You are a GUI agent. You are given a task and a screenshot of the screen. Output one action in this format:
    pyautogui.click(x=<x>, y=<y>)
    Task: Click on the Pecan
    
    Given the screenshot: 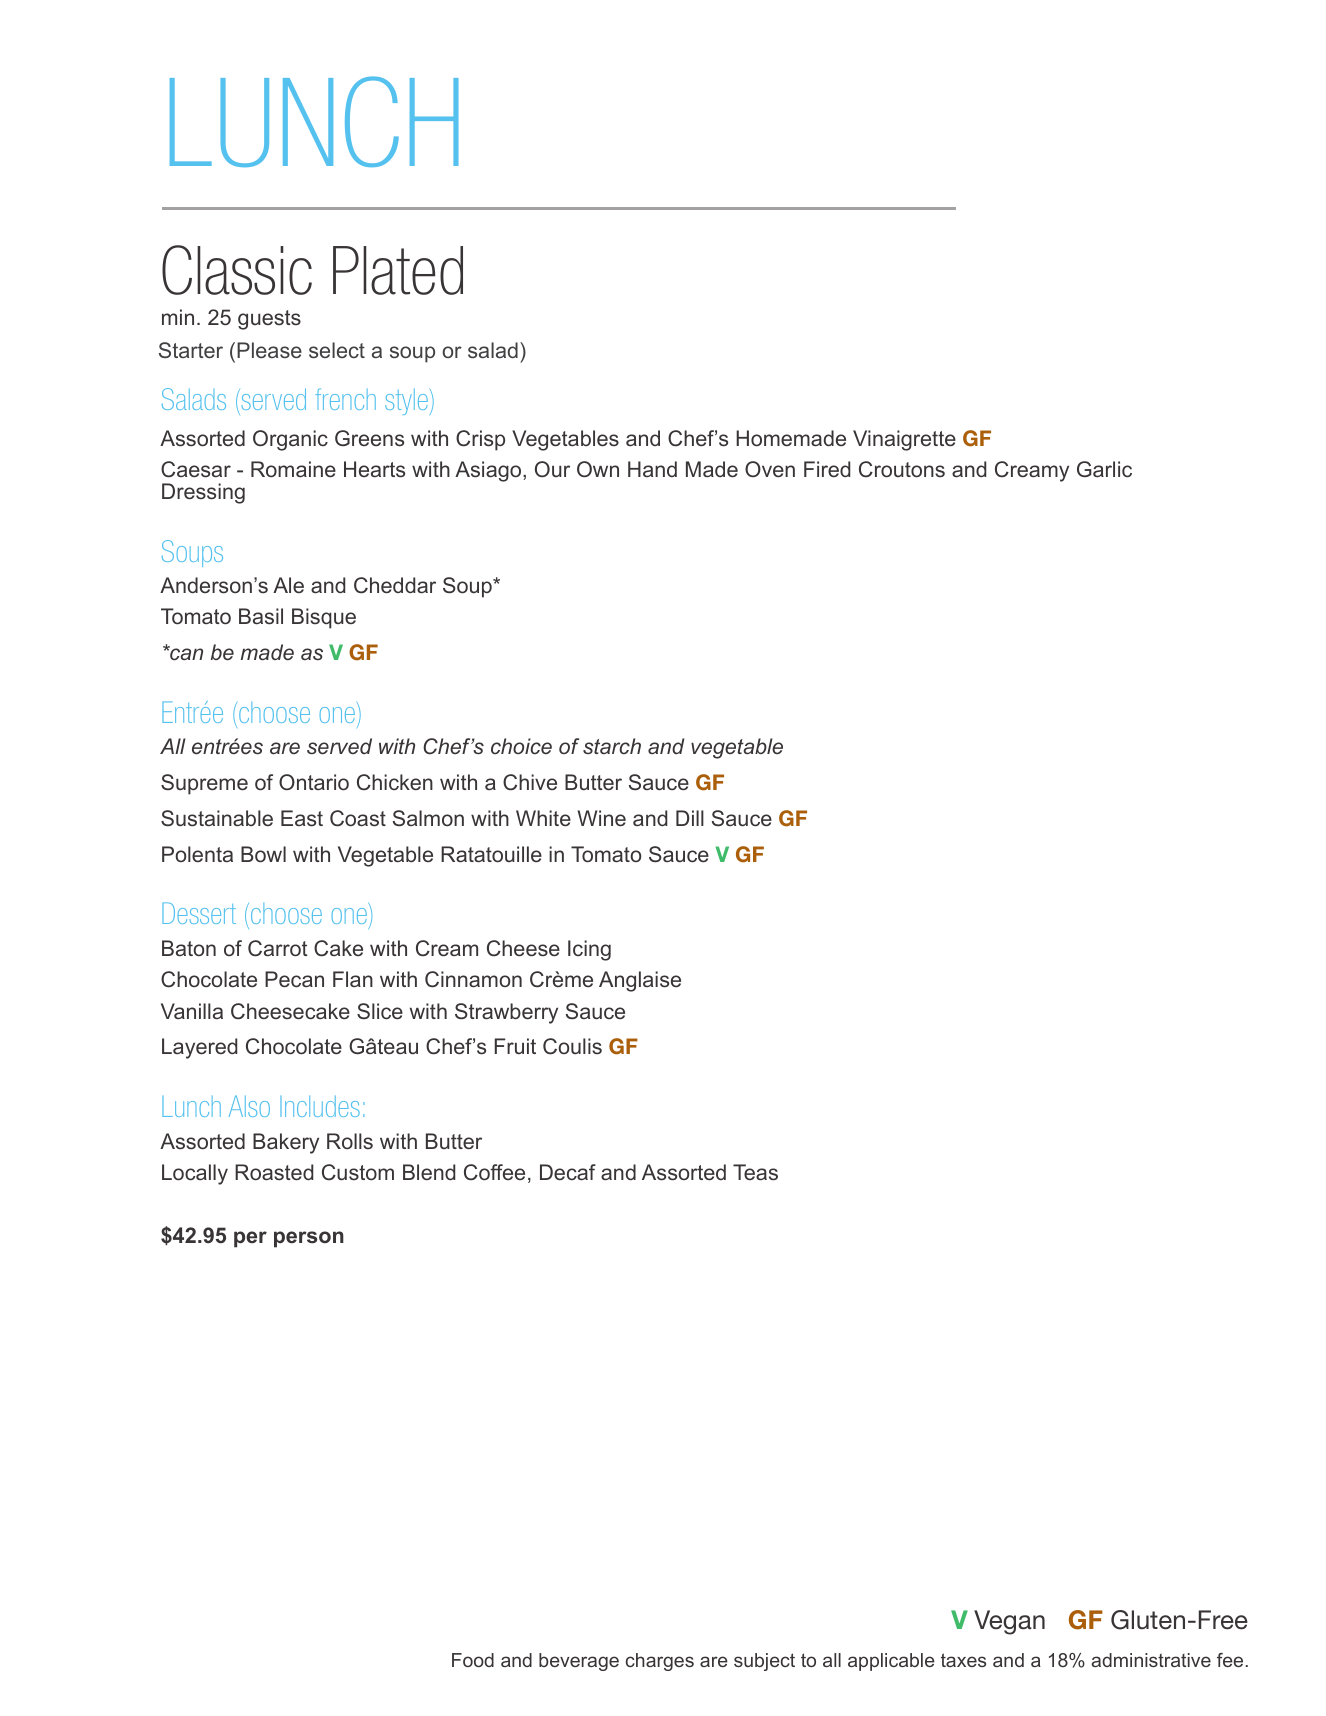 What is the action you would take?
    pyautogui.click(x=294, y=979)
